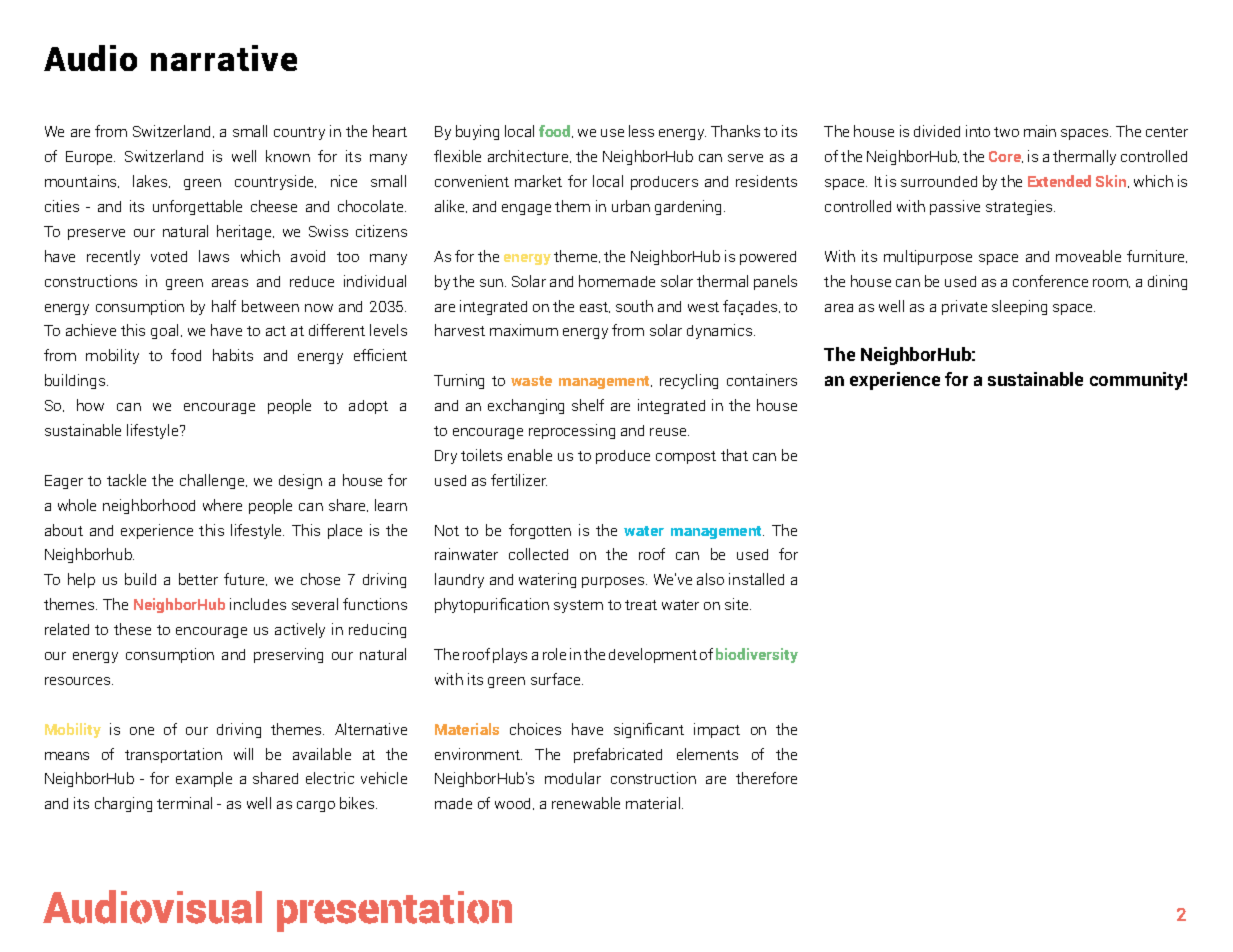  I want to click on narrative, so click(224, 58).
